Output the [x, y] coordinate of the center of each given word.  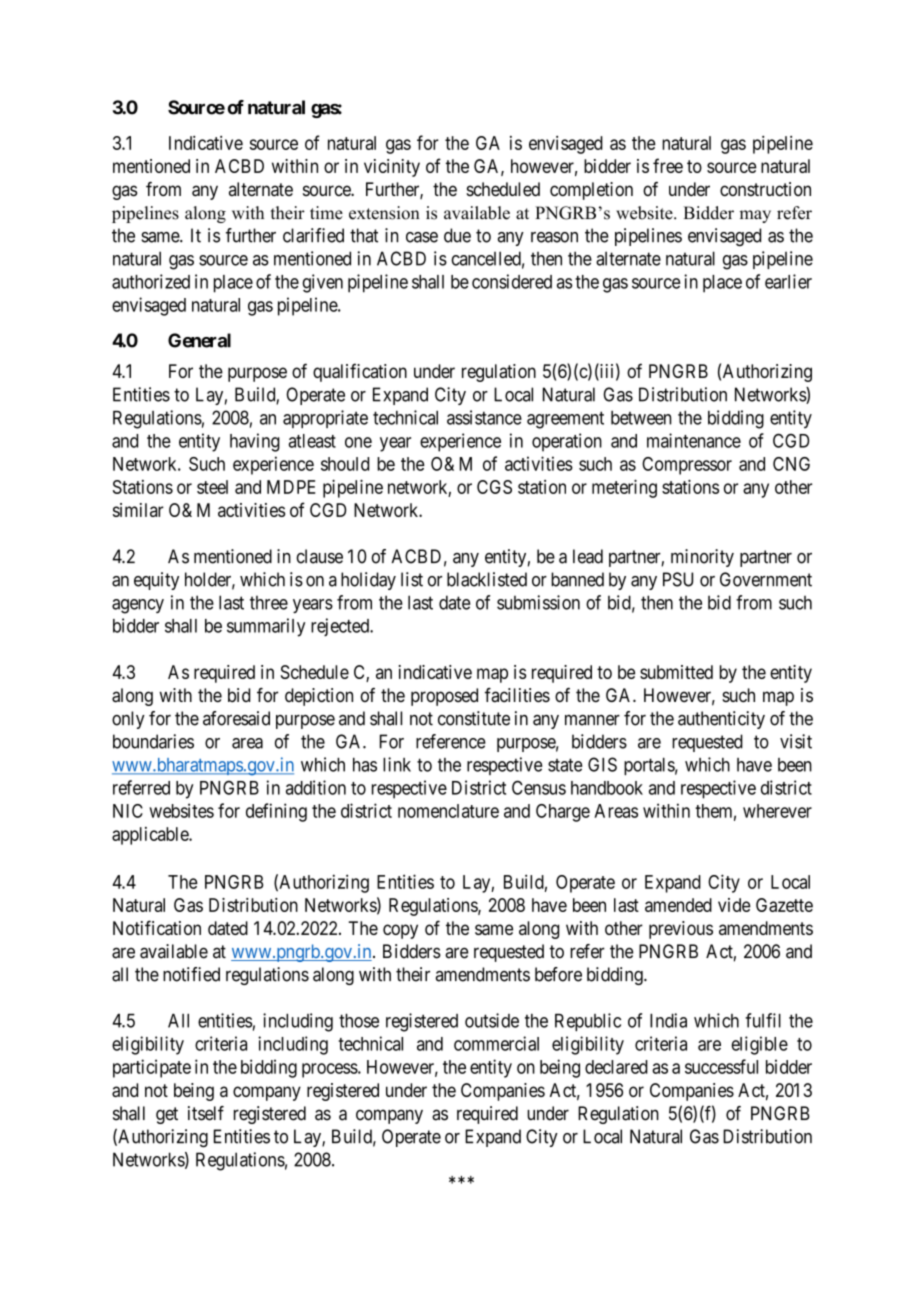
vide [734, 905]
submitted [676, 672]
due [457, 235]
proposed [444, 697]
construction [765, 189]
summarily [266, 627]
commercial [496, 1043]
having [255, 442]
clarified [313, 235]
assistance [484, 417]
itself [206, 1113]
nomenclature [448, 811]
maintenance [694, 440]
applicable [151, 836]
